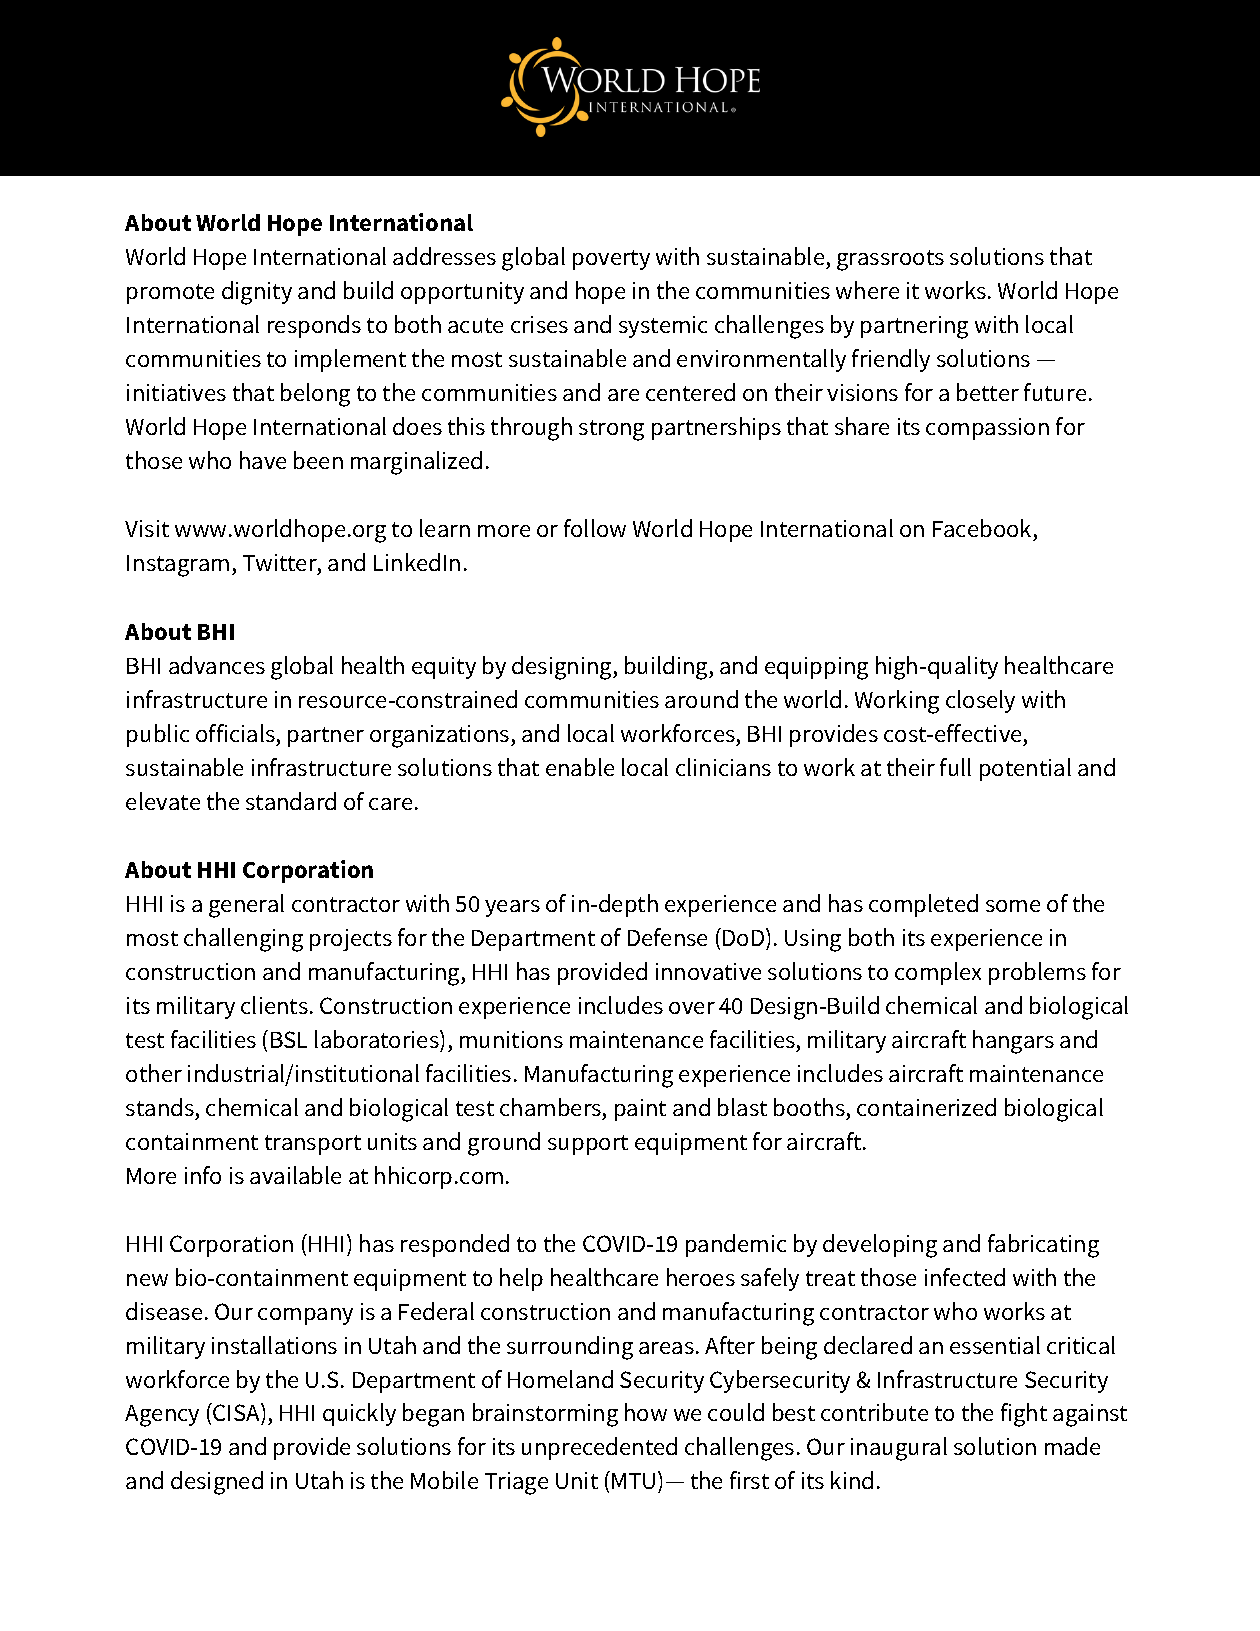  What do you see at coordinates (640, 1110) in the screenshot?
I see `paint` at bounding box center [640, 1110].
